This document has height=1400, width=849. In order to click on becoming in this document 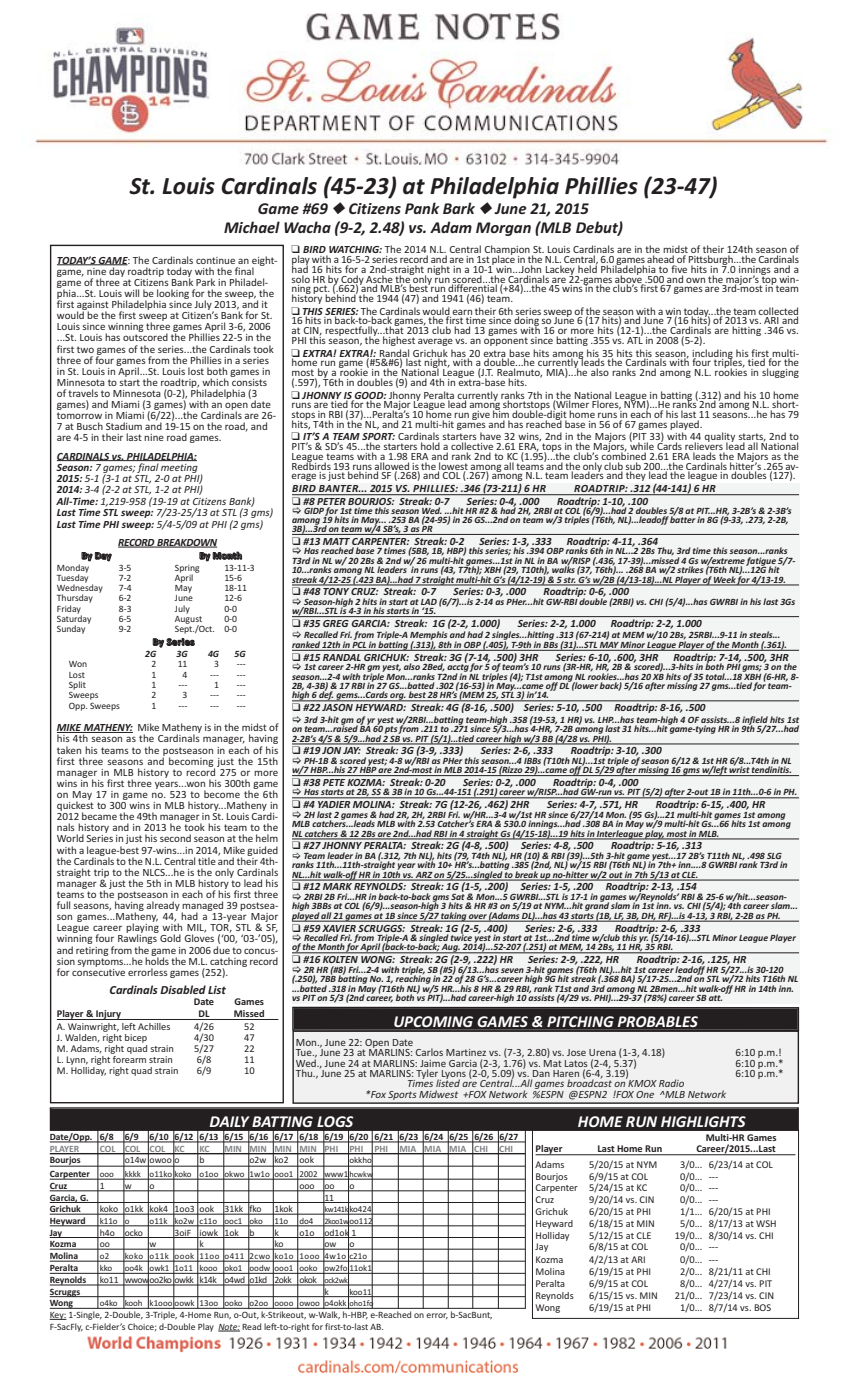, I will do `click(192, 763)`.
